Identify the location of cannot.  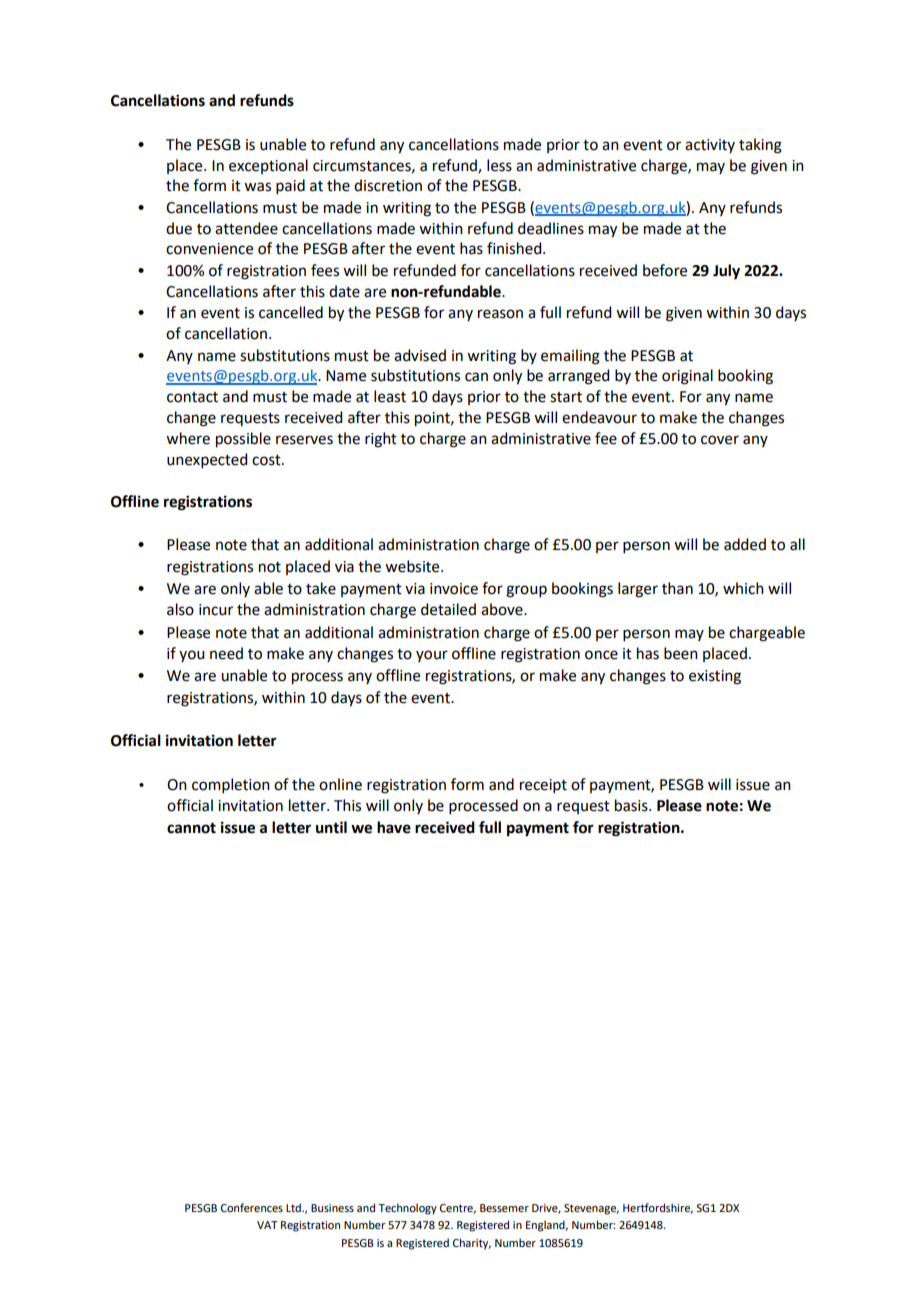
(191, 828).
